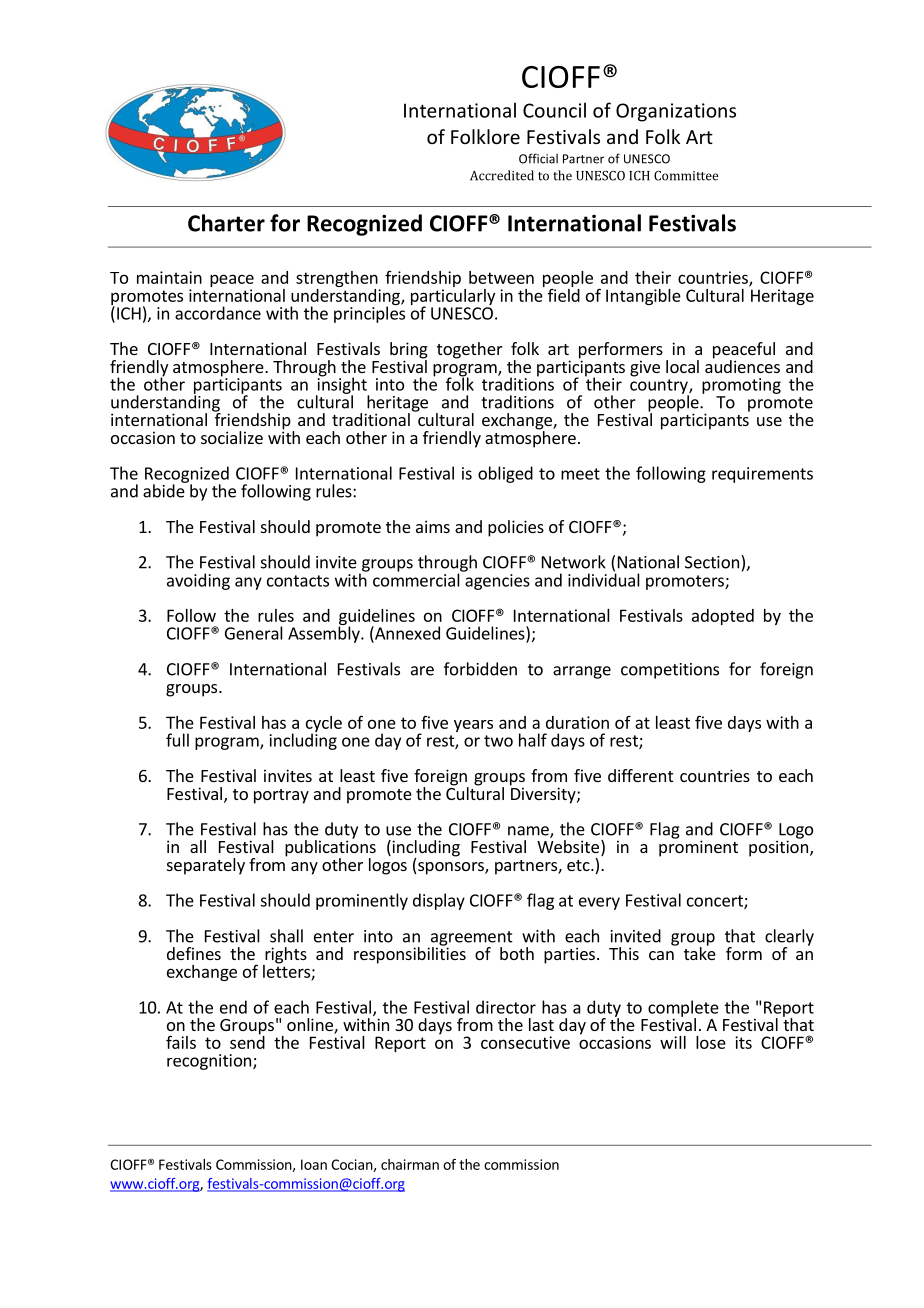  Describe the element at coordinates (723, 617) in the document. I see `adopted` at that location.
